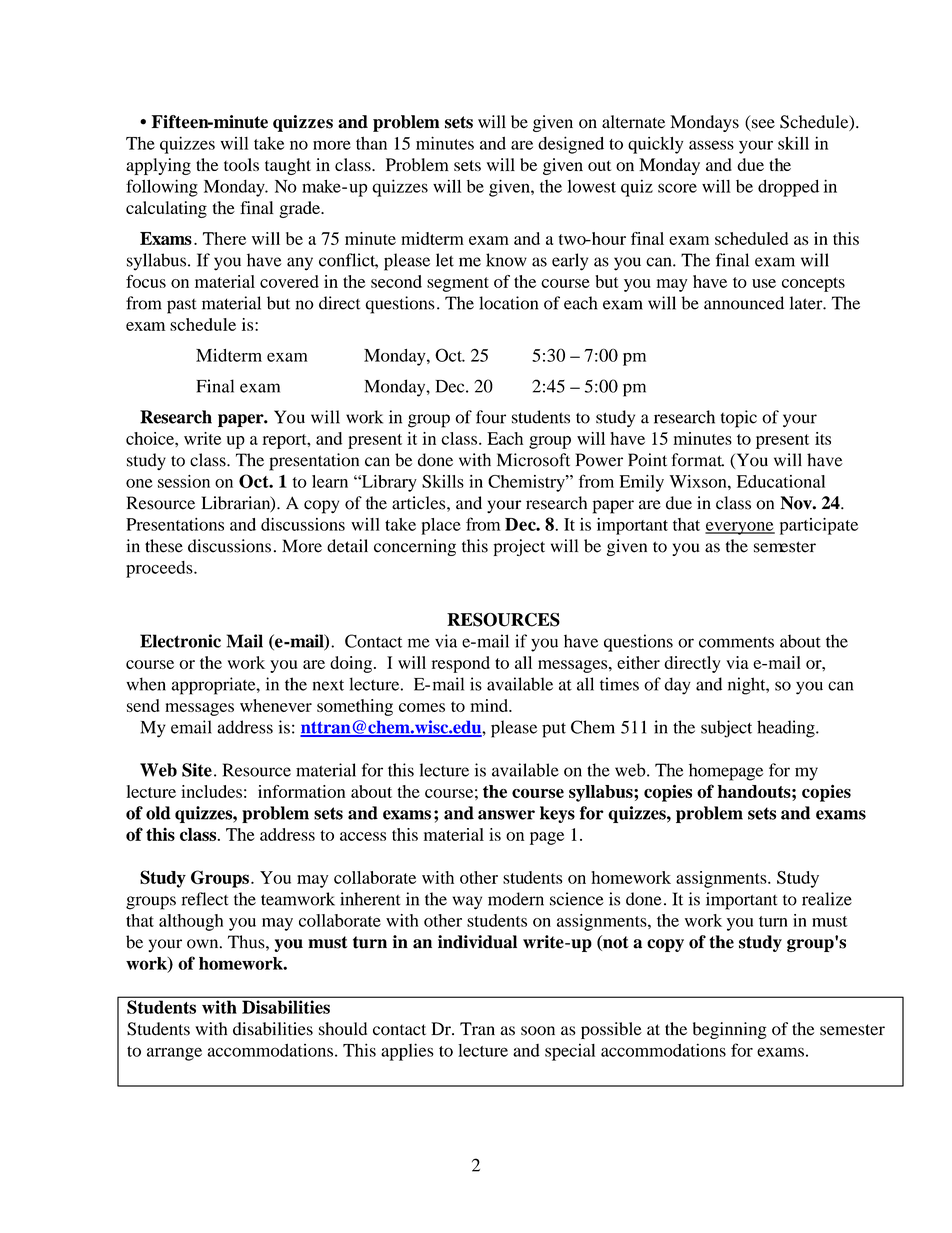 The width and height of the screenshot is (952, 1233). I want to click on everyone, so click(740, 528).
